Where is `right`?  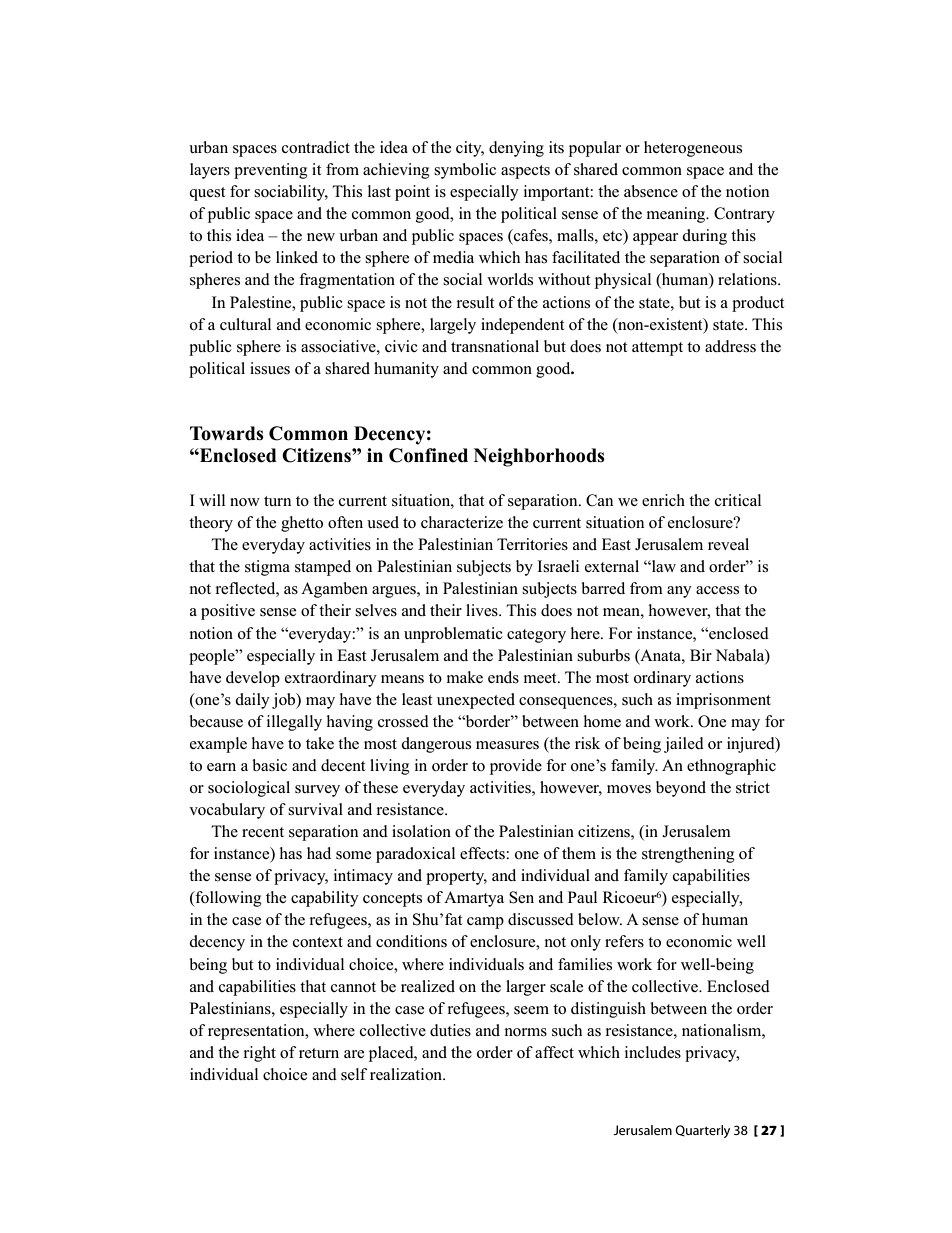
right is located at coordinates (260, 1054).
